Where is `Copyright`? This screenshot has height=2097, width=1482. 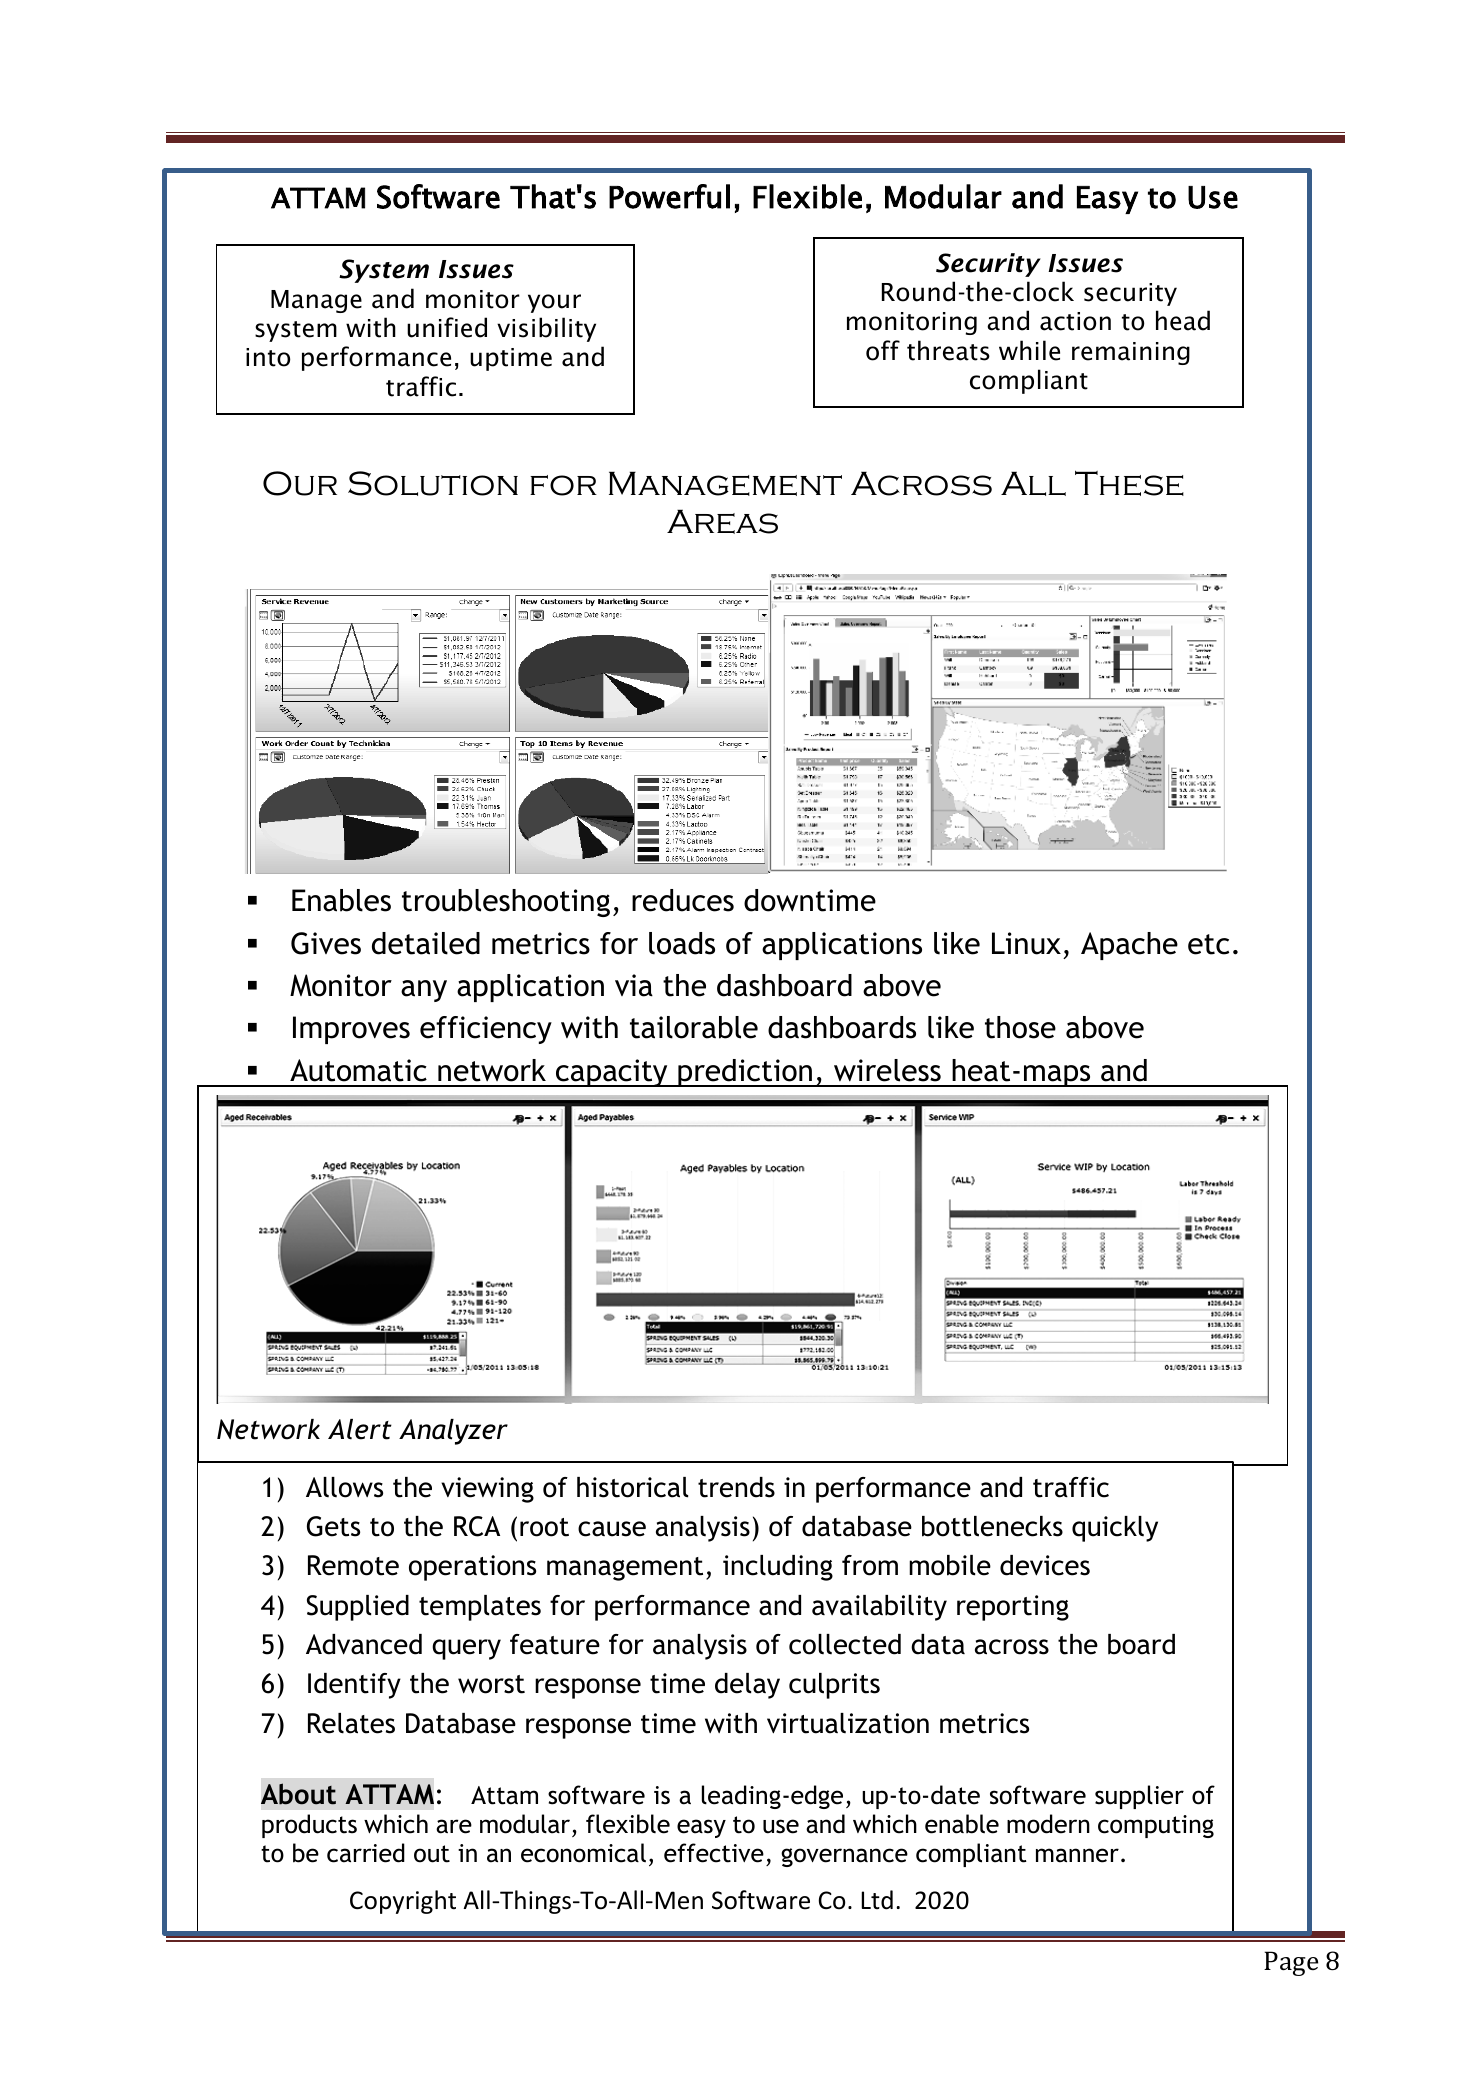 Copyright is located at coordinates (403, 1902).
